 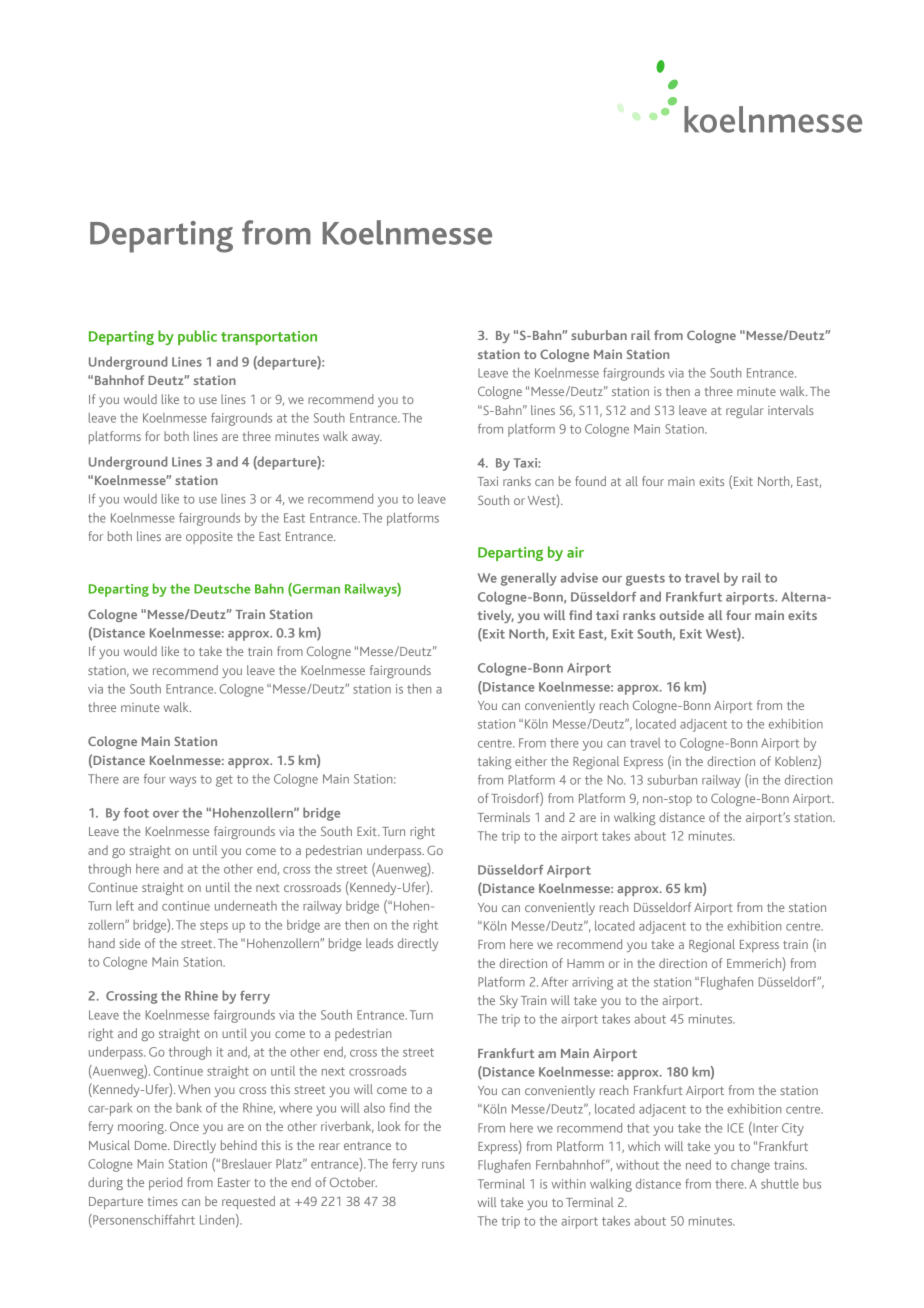 I want to click on public, so click(x=197, y=337).
